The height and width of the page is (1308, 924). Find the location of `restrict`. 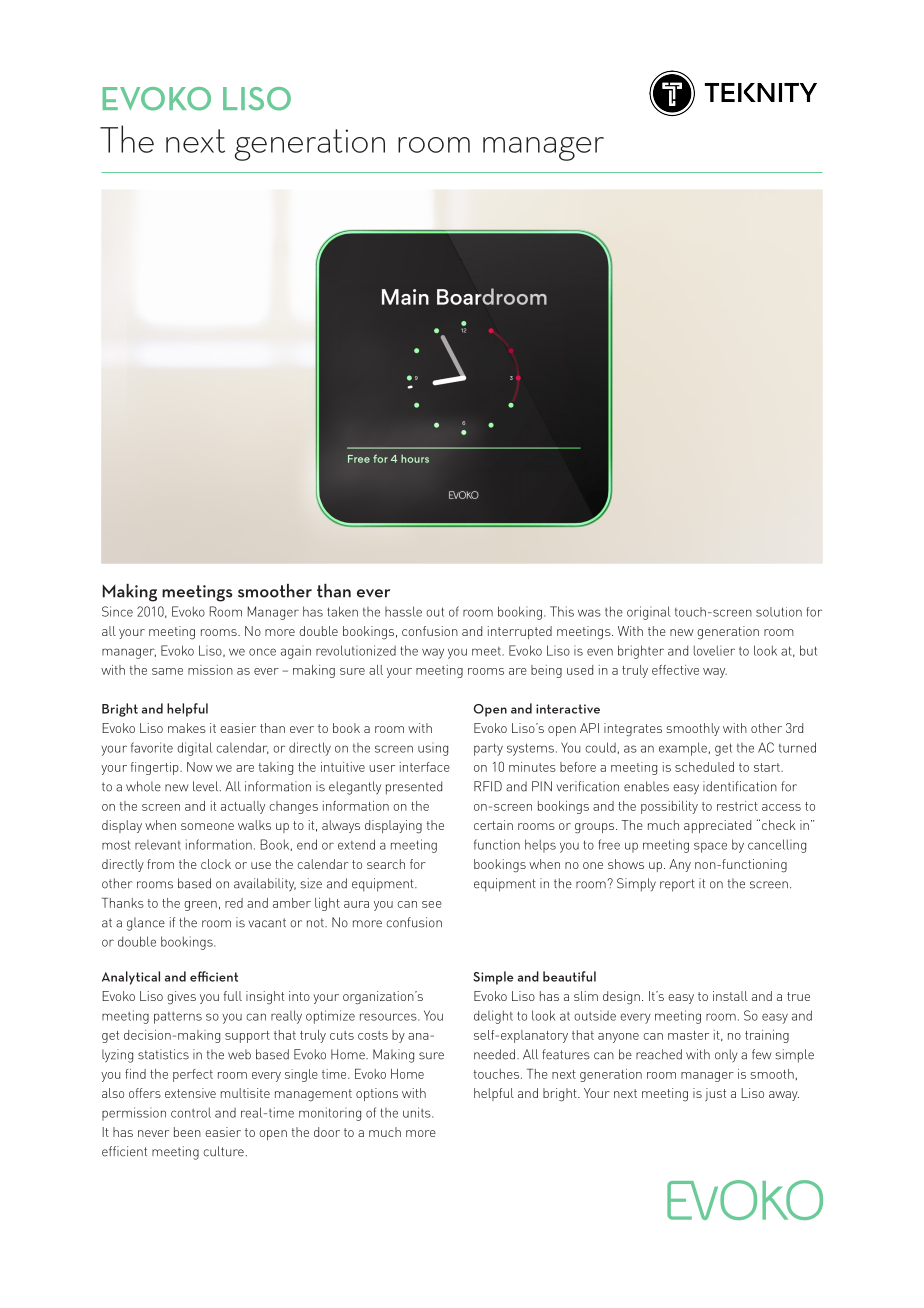

restrict is located at coordinates (737, 806).
